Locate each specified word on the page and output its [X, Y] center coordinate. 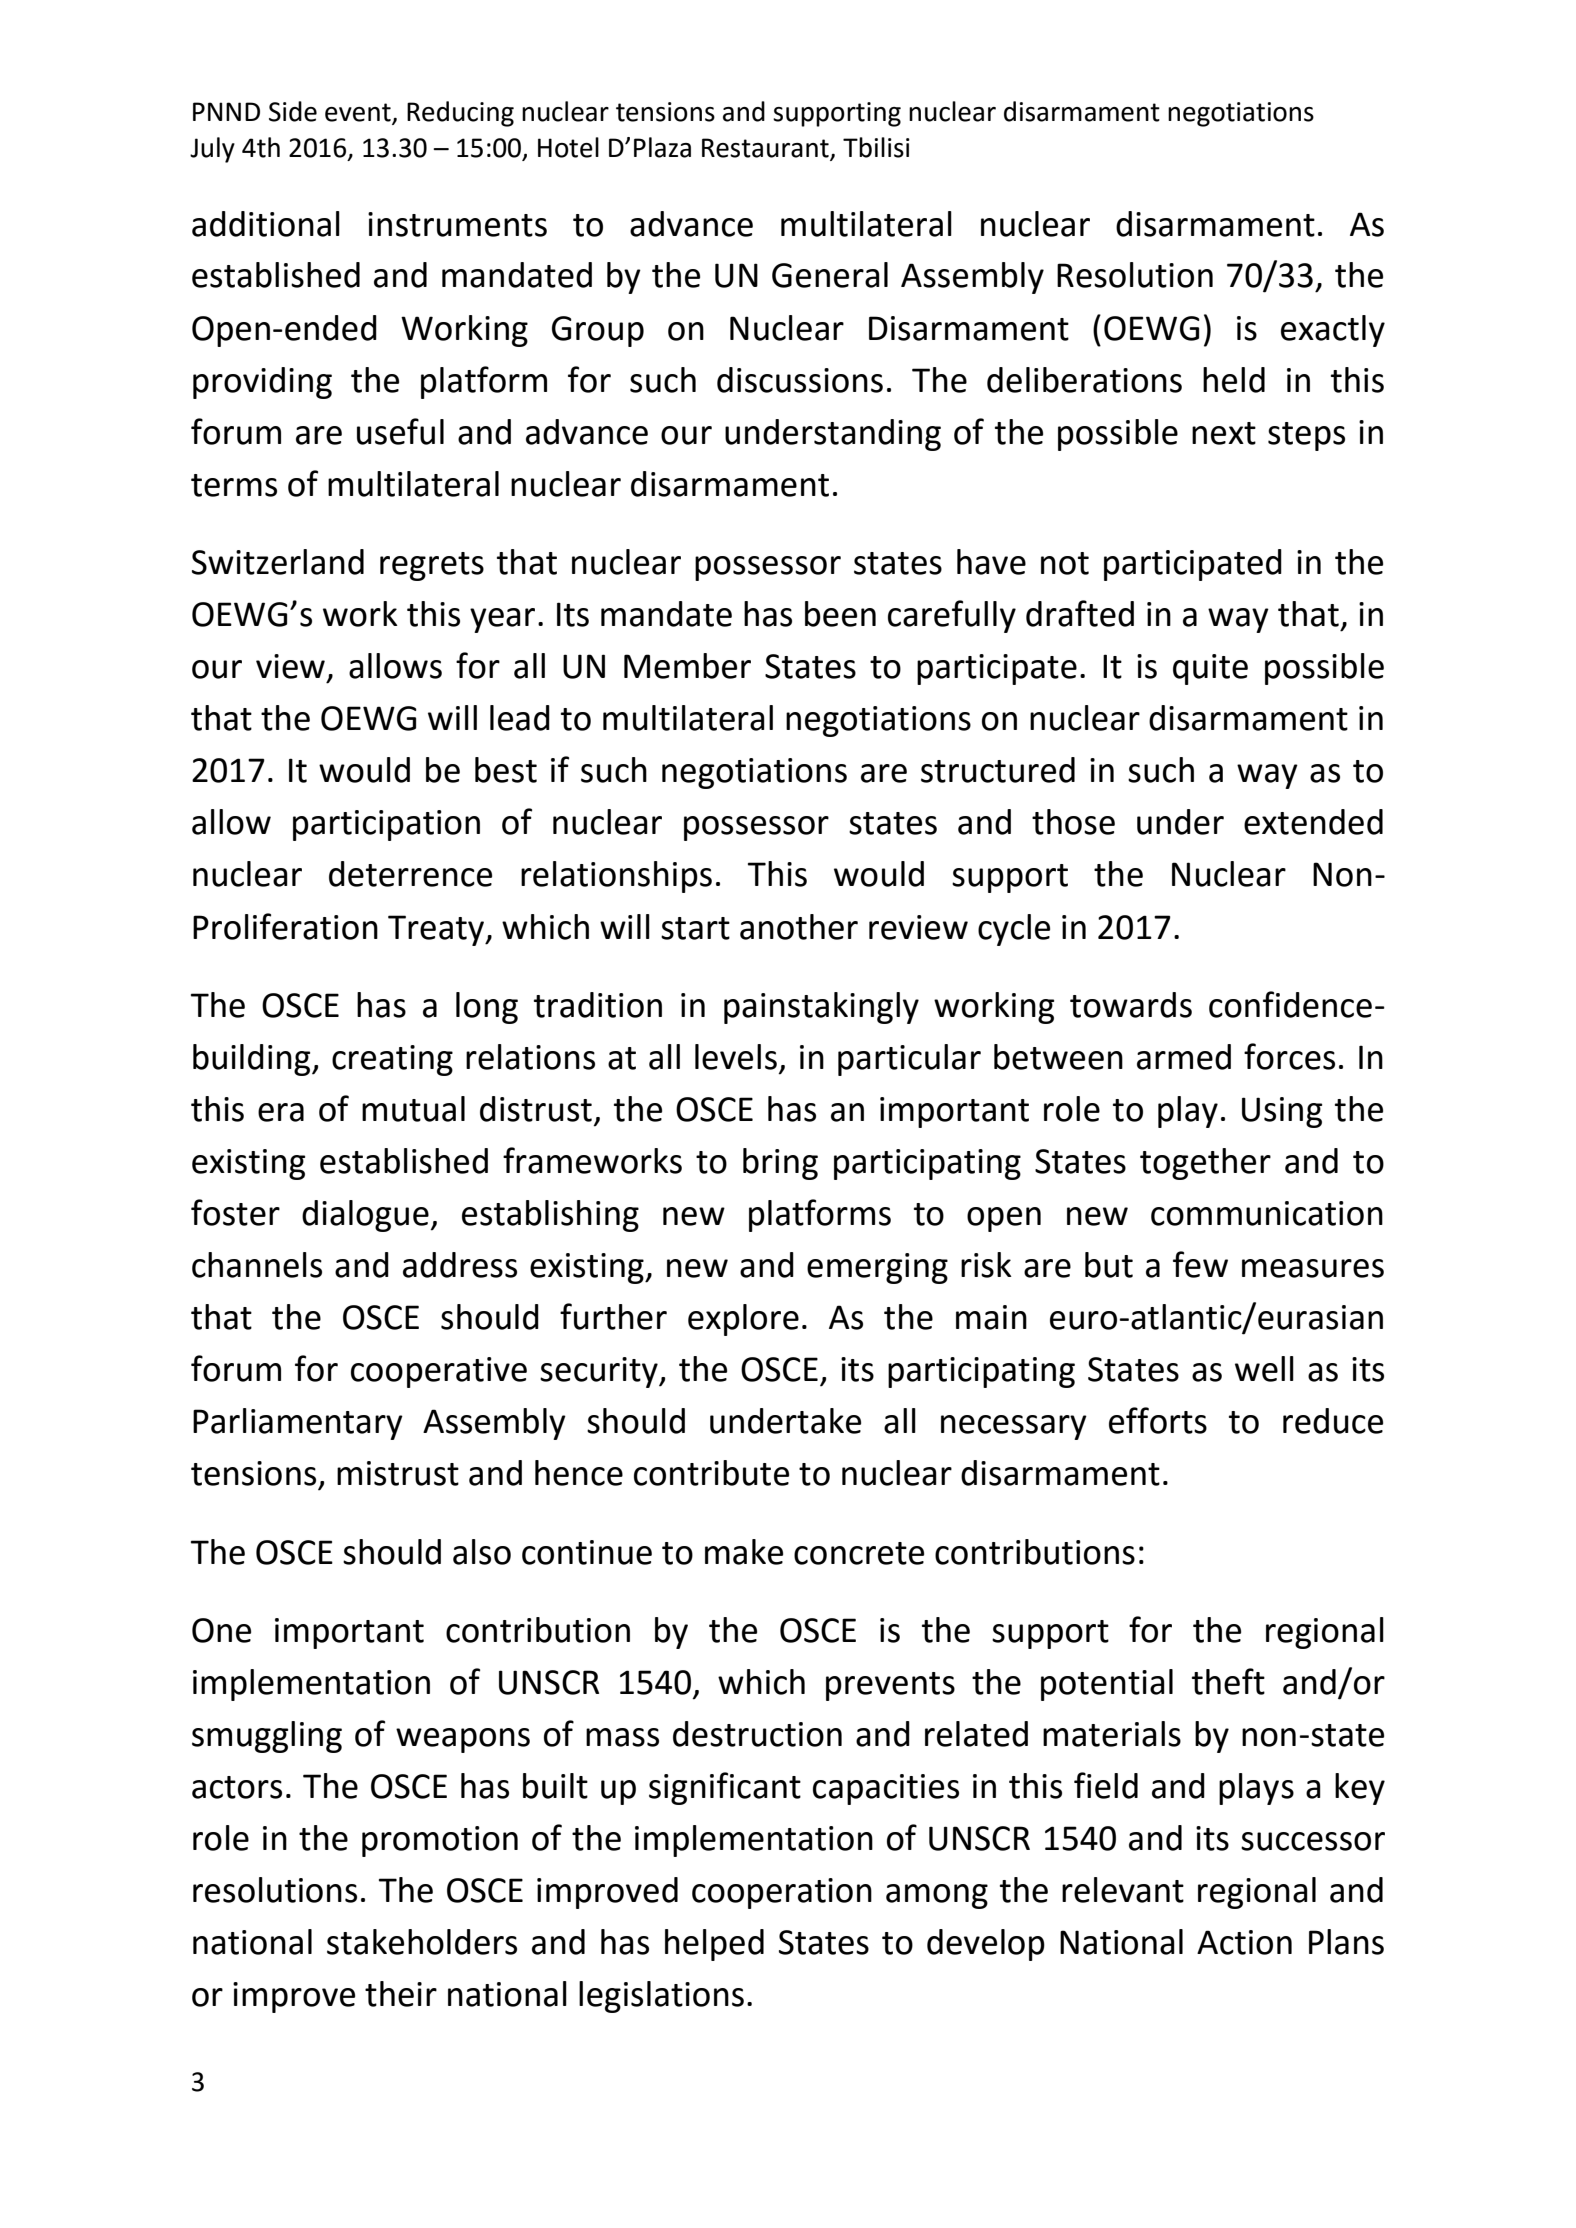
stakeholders [422, 1942]
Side [293, 111]
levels [736, 1057]
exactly [1333, 331]
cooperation [782, 1893]
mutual [413, 1109]
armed [1184, 1057]
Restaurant [765, 148]
